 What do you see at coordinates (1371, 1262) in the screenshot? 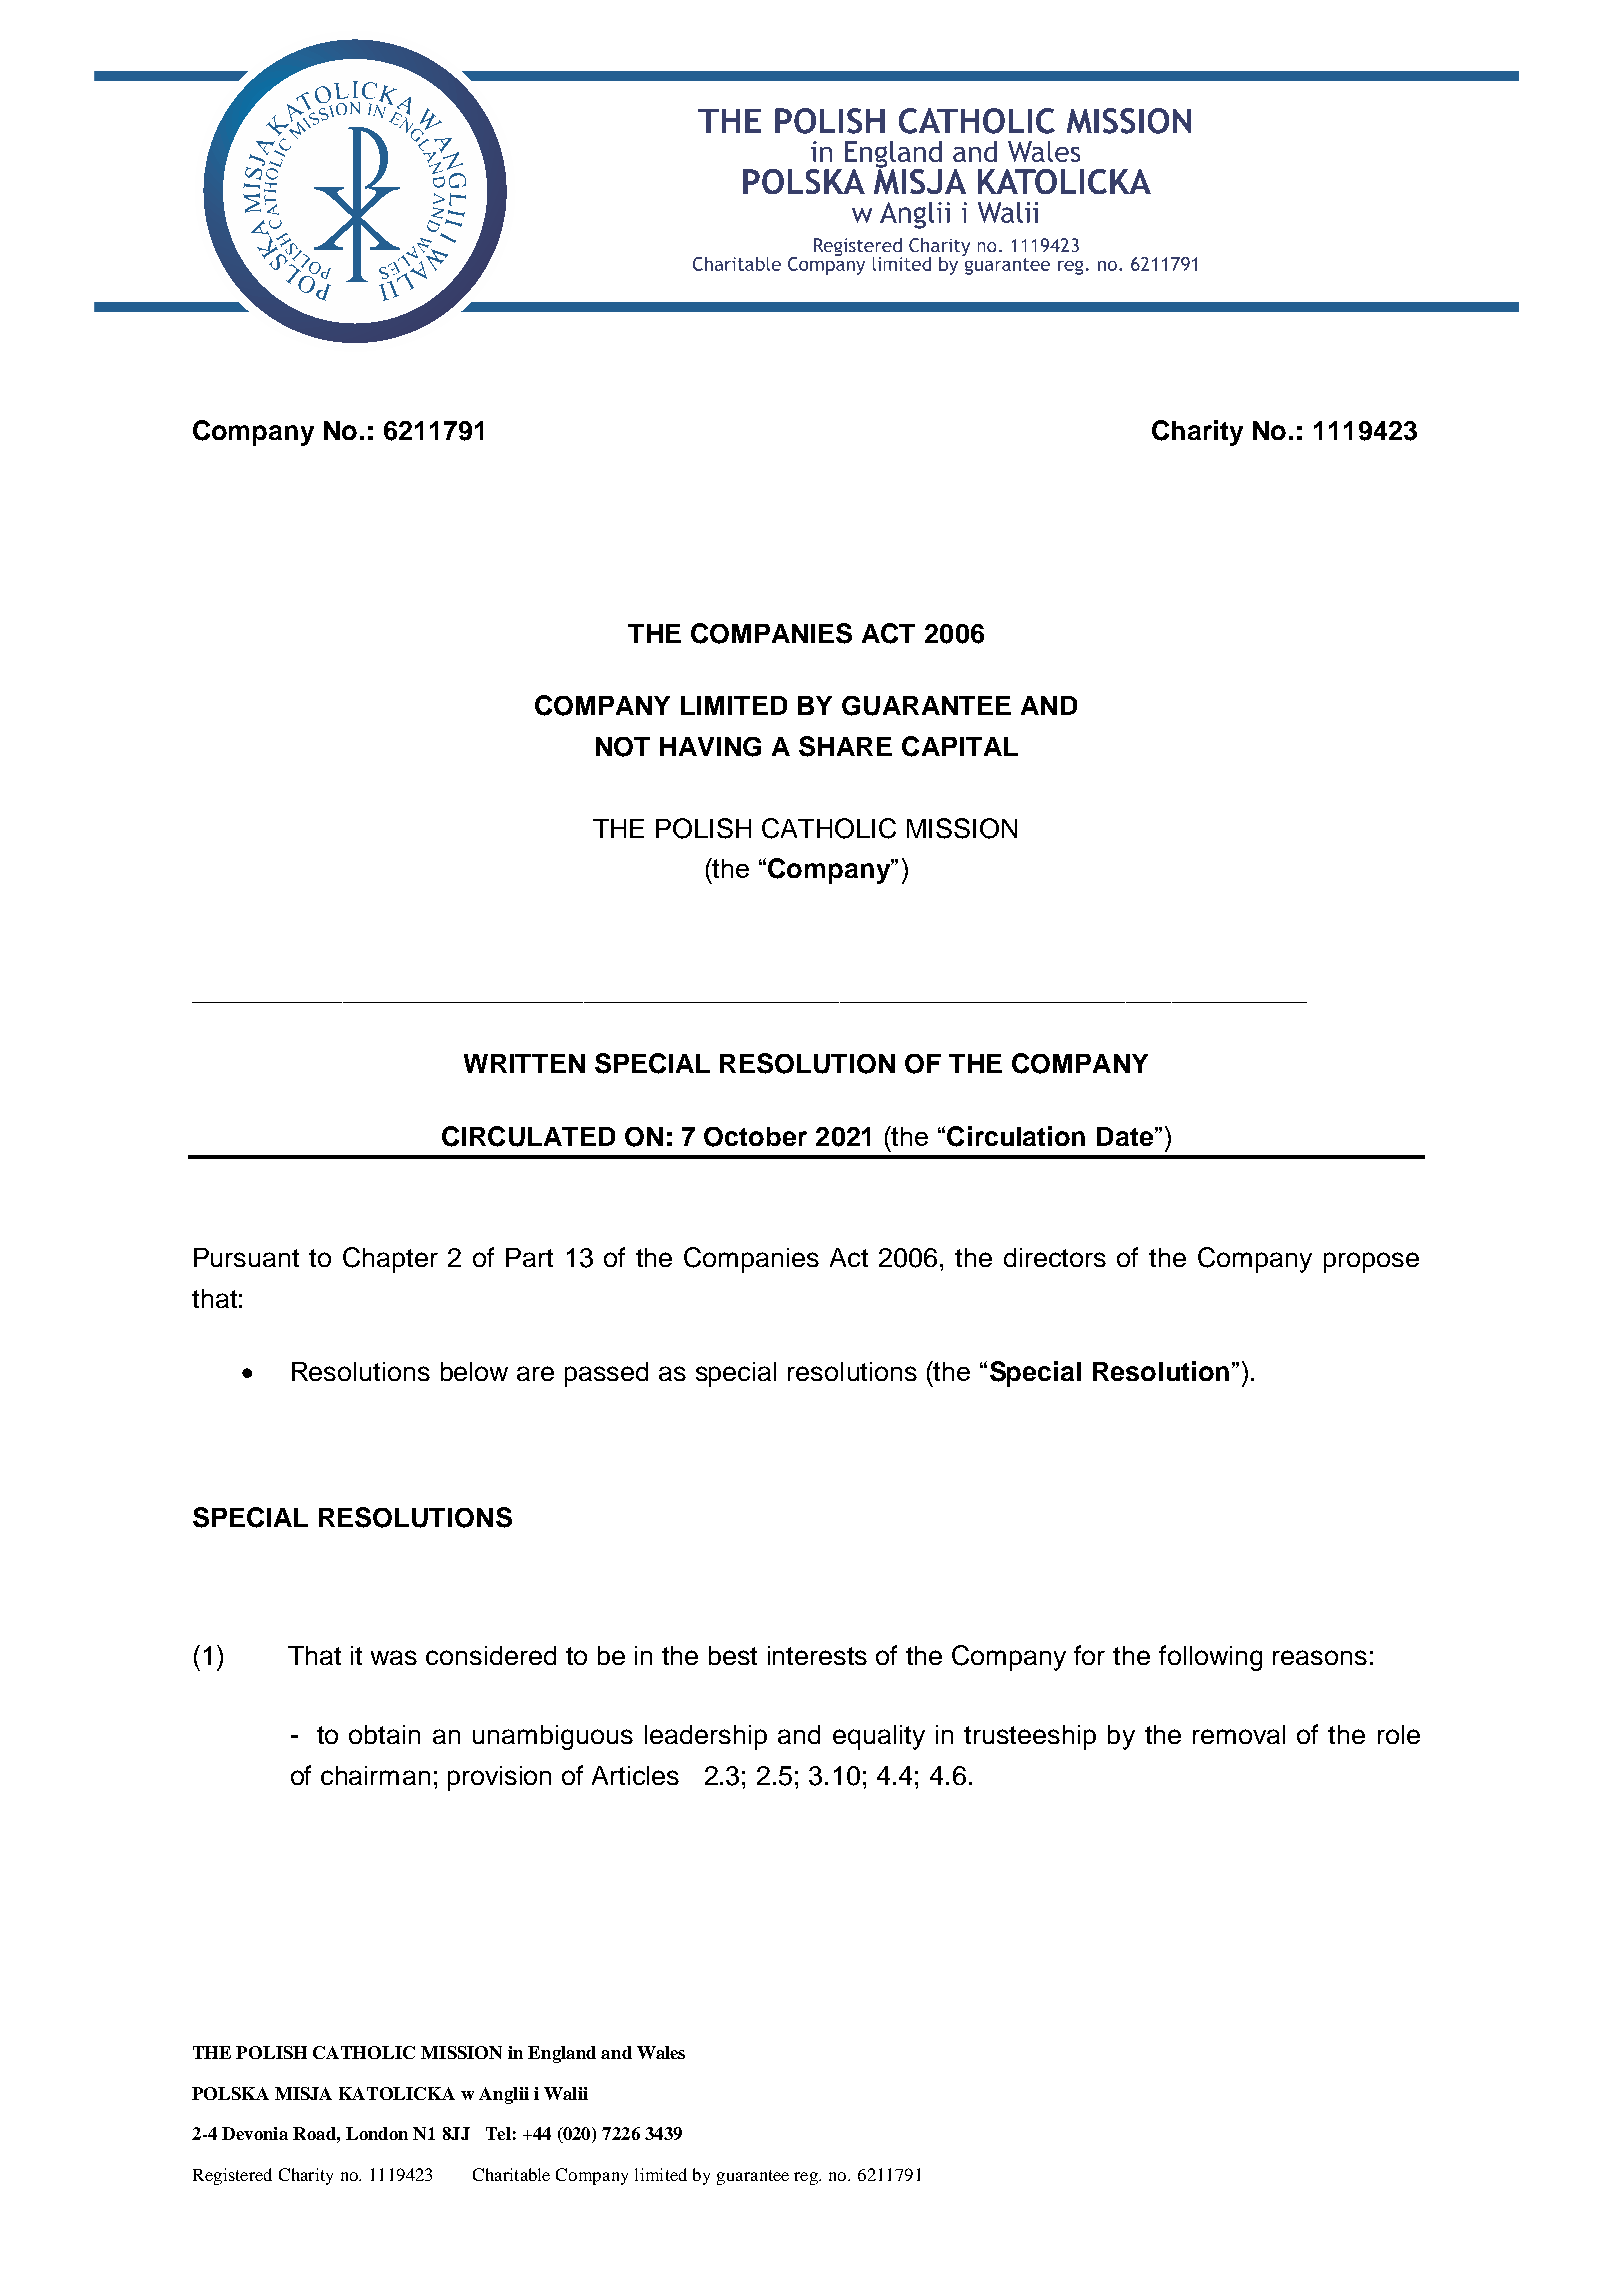
I see `propose` at bounding box center [1371, 1262].
